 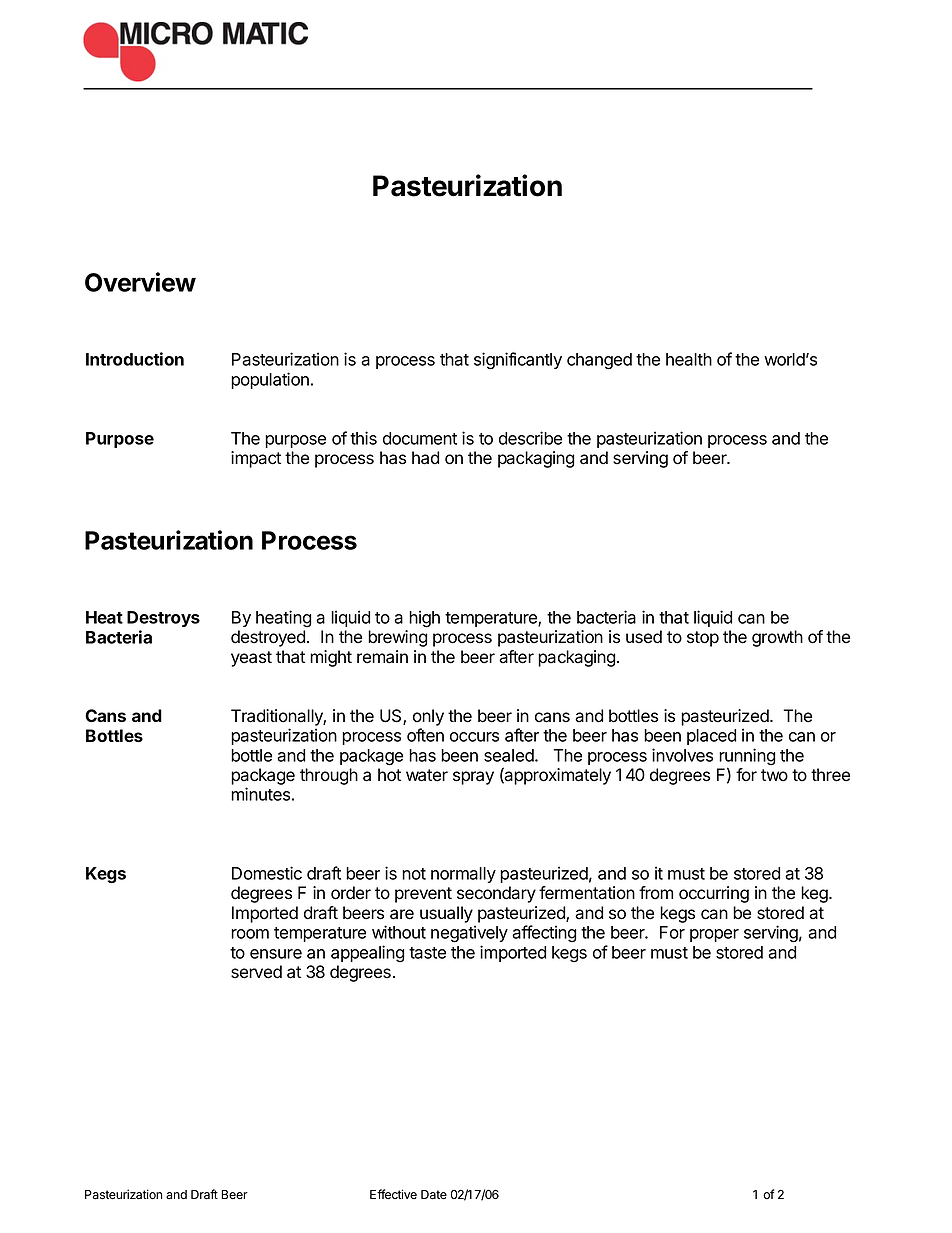 What do you see at coordinates (393, 1194) in the document?
I see `Effective` at bounding box center [393, 1194].
